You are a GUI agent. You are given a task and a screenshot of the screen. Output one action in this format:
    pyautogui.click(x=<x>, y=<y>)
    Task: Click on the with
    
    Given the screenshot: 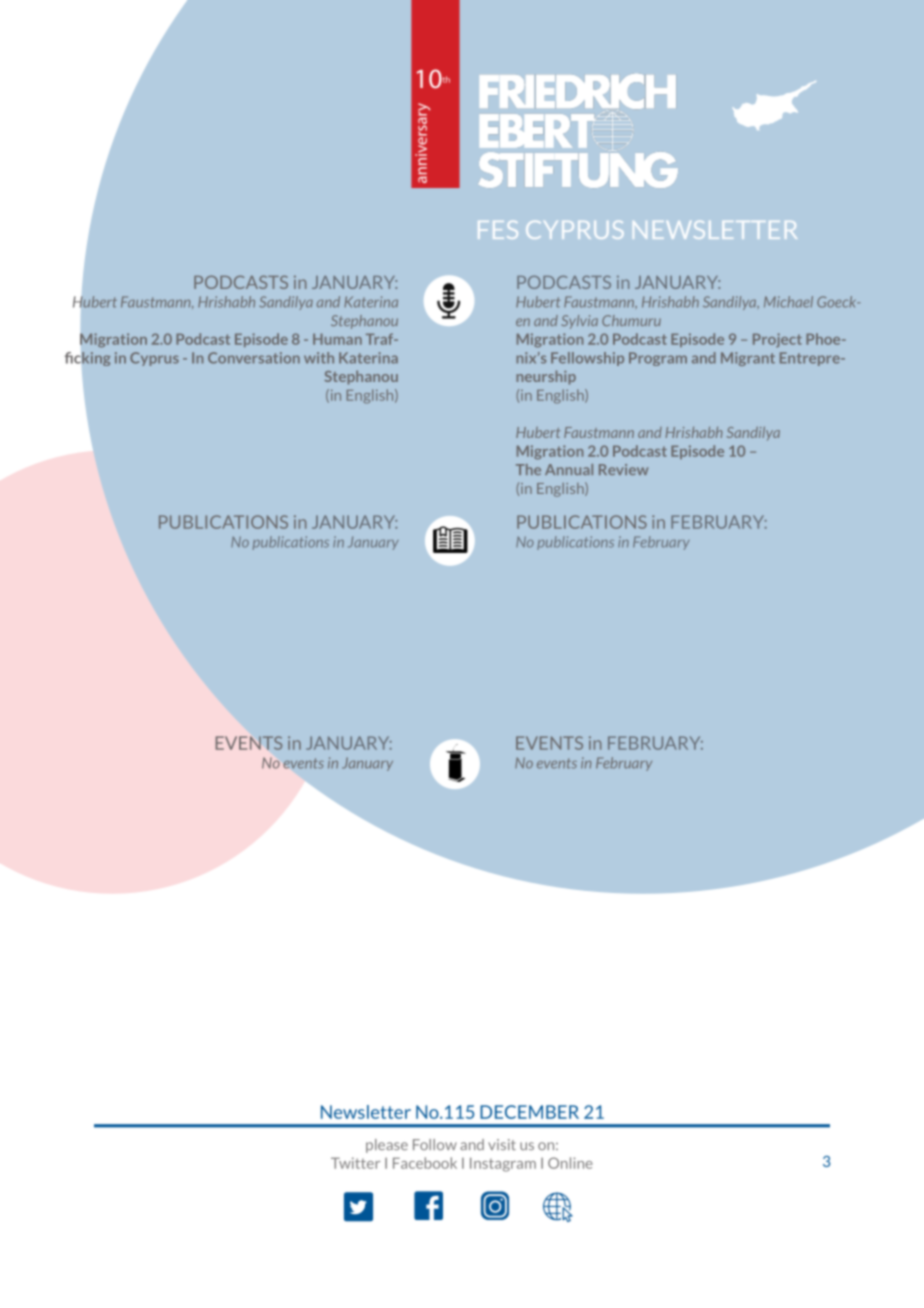 What is the action you would take?
    pyautogui.click(x=319, y=358)
